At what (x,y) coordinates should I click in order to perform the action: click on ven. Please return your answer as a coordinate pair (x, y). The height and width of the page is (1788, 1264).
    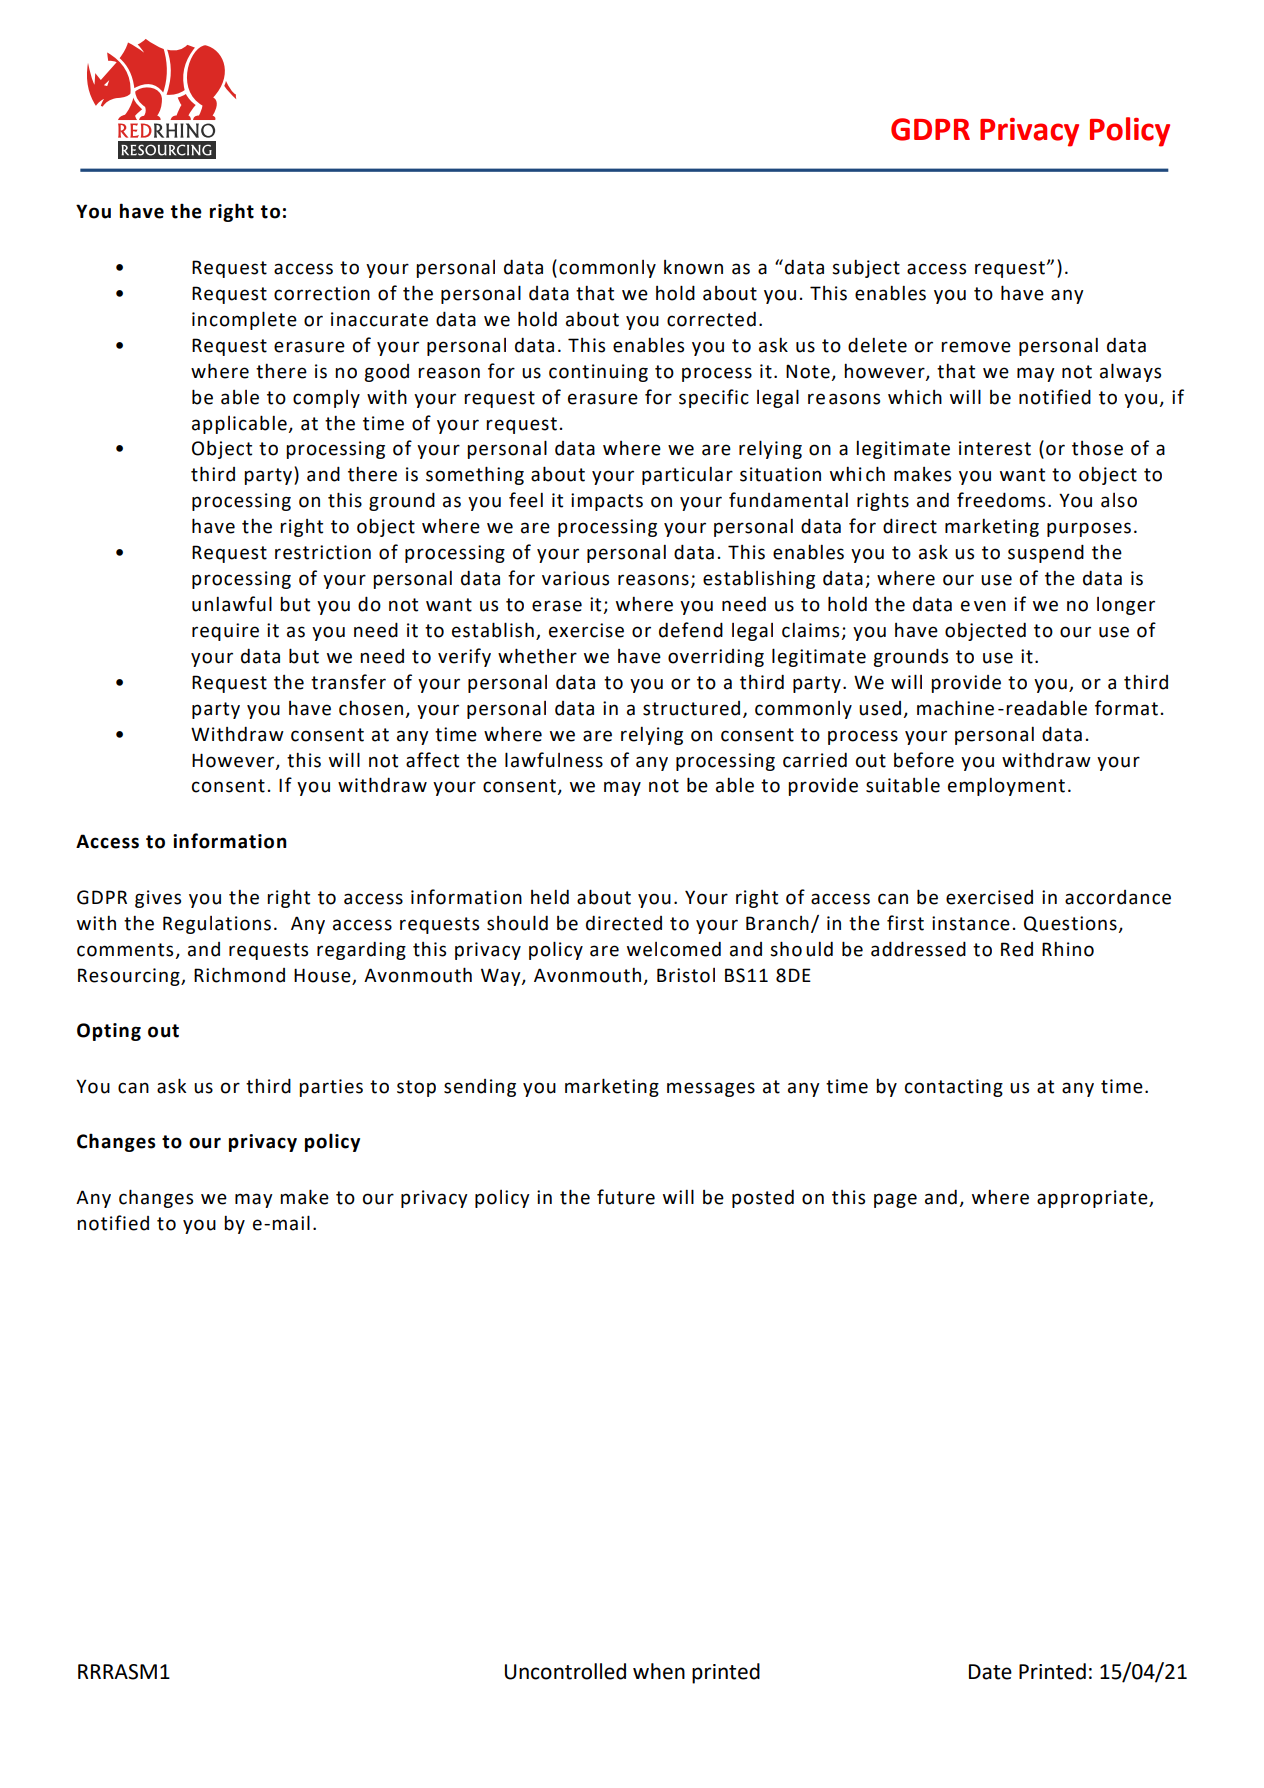
    Looking at the image, I should click on (990, 606).
